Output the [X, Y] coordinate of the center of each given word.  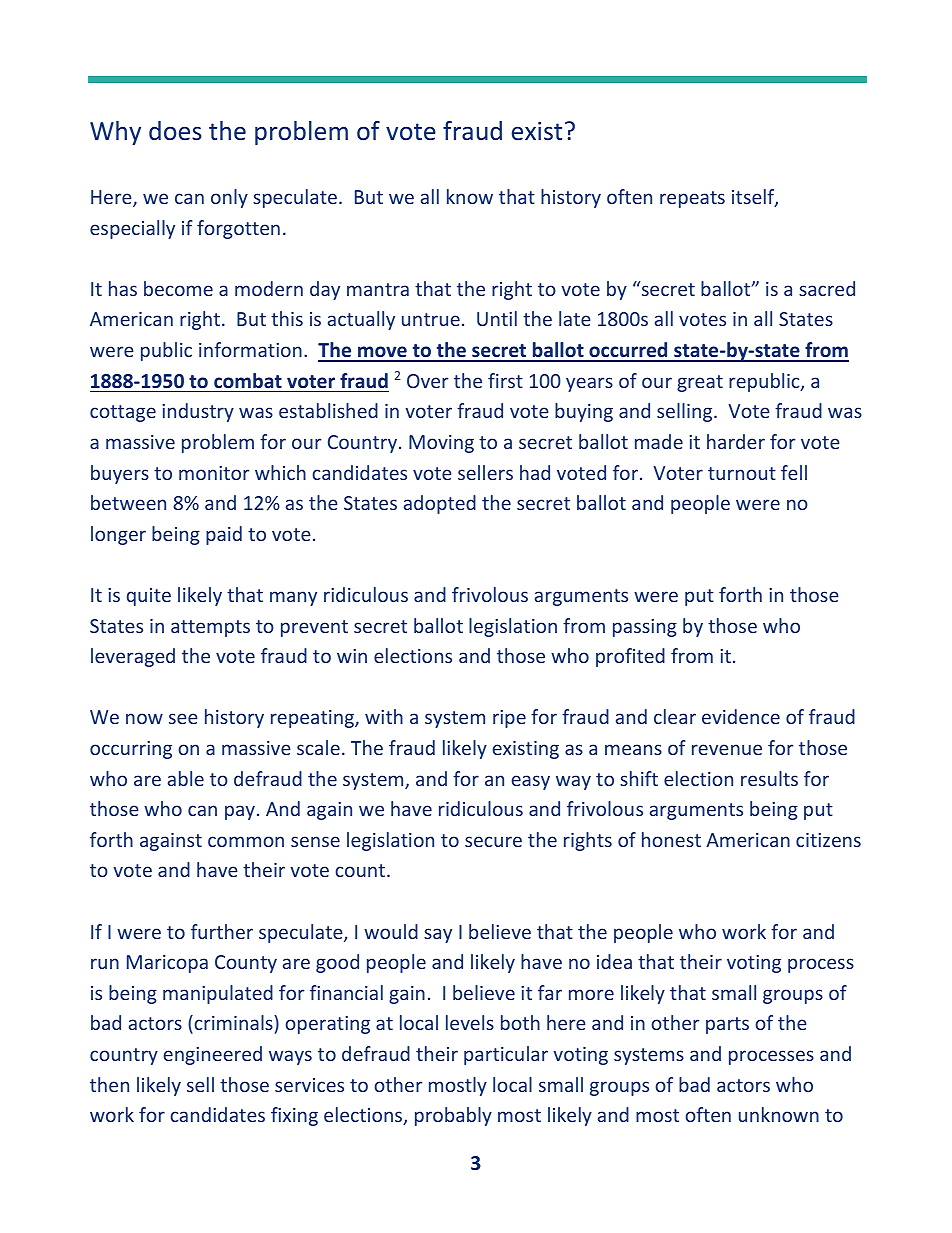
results [769, 778]
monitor [214, 473]
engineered [213, 1055]
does [175, 131]
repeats [692, 199]
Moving [441, 444]
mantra [378, 289]
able [186, 778]
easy [531, 782]
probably [453, 1116]
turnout [742, 473]
